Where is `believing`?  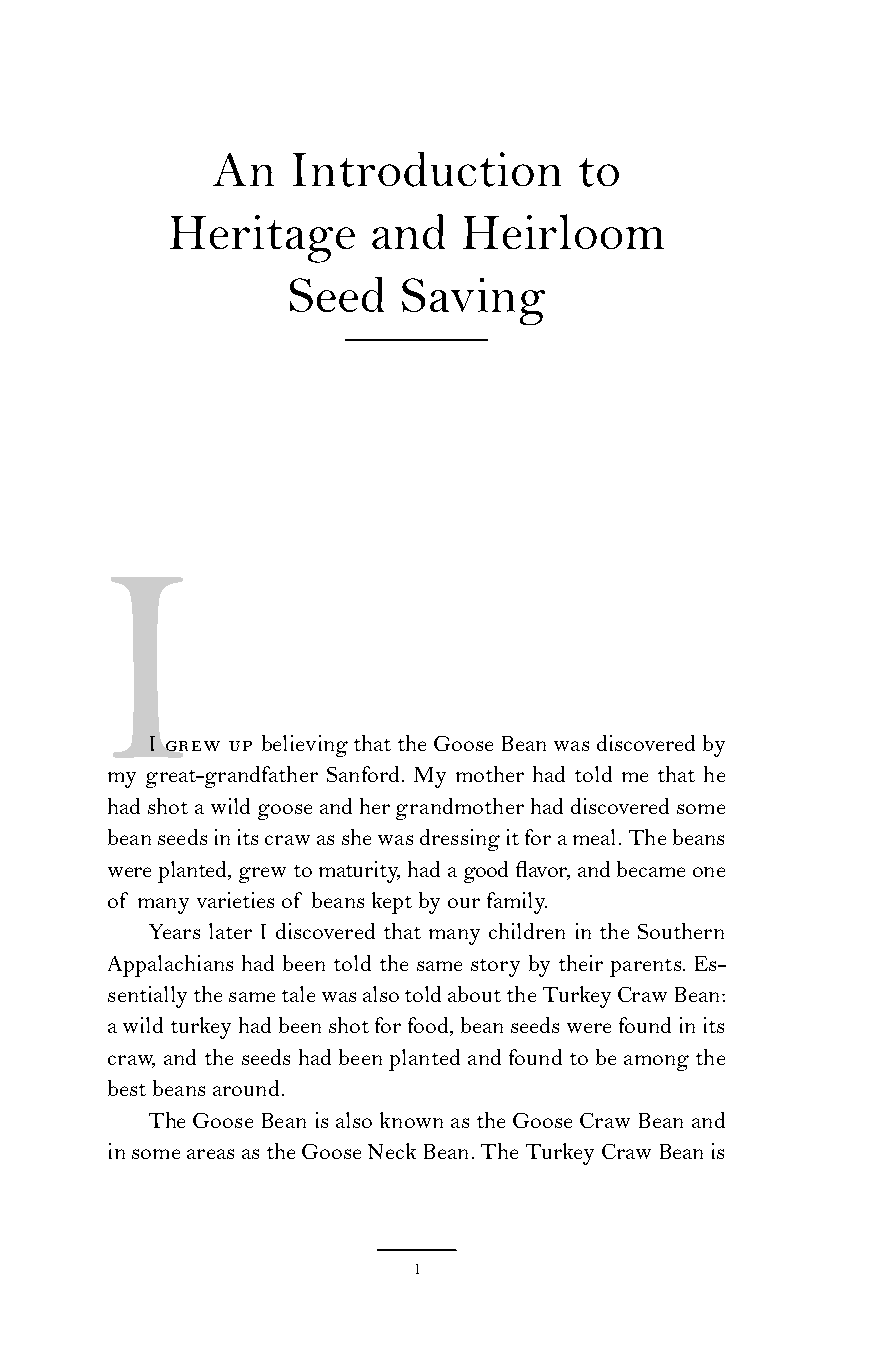 believing is located at coordinates (305, 746).
